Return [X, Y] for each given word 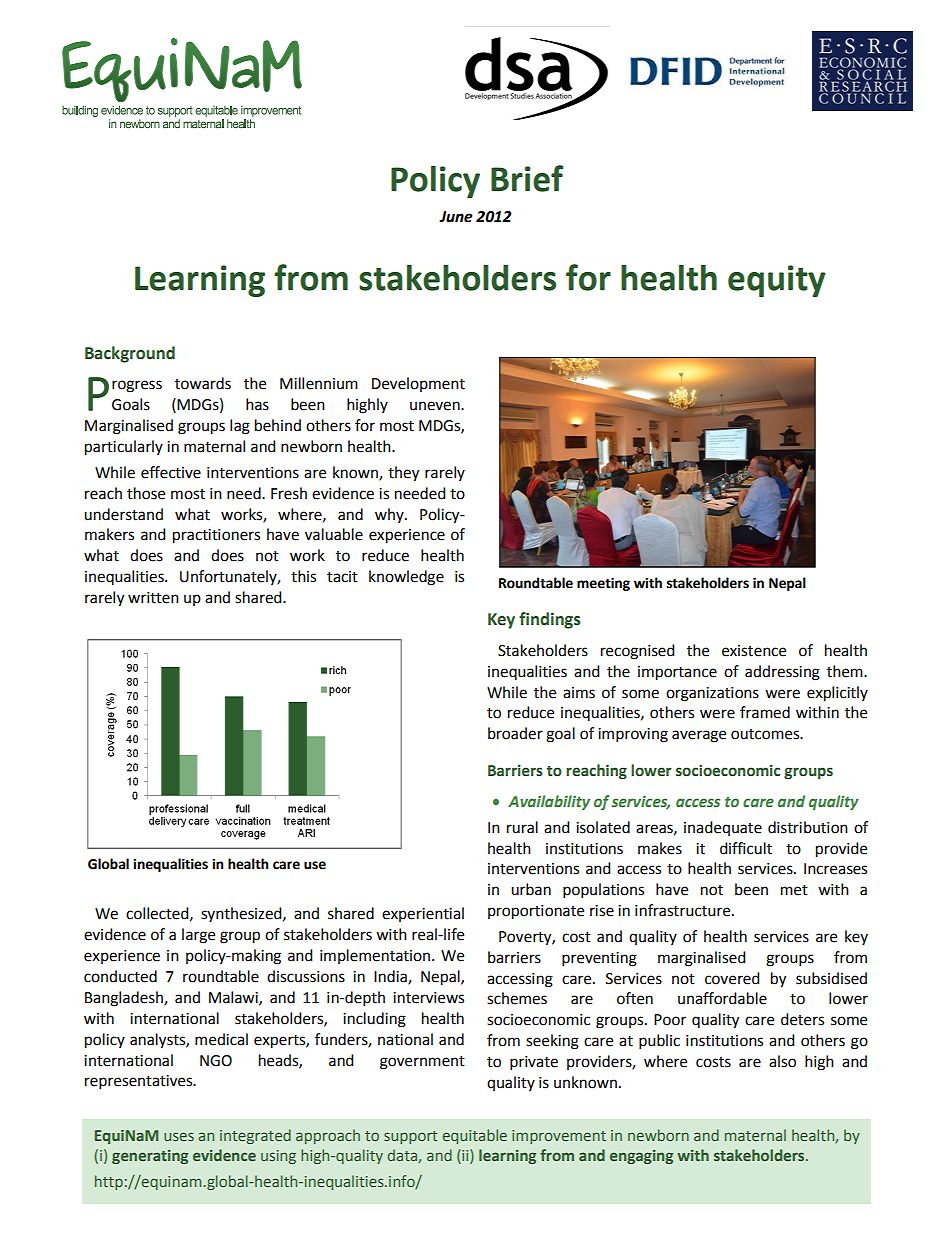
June [455, 217]
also [782, 1061]
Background [130, 354]
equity [777, 281]
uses [179, 1136]
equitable [475, 1136]
